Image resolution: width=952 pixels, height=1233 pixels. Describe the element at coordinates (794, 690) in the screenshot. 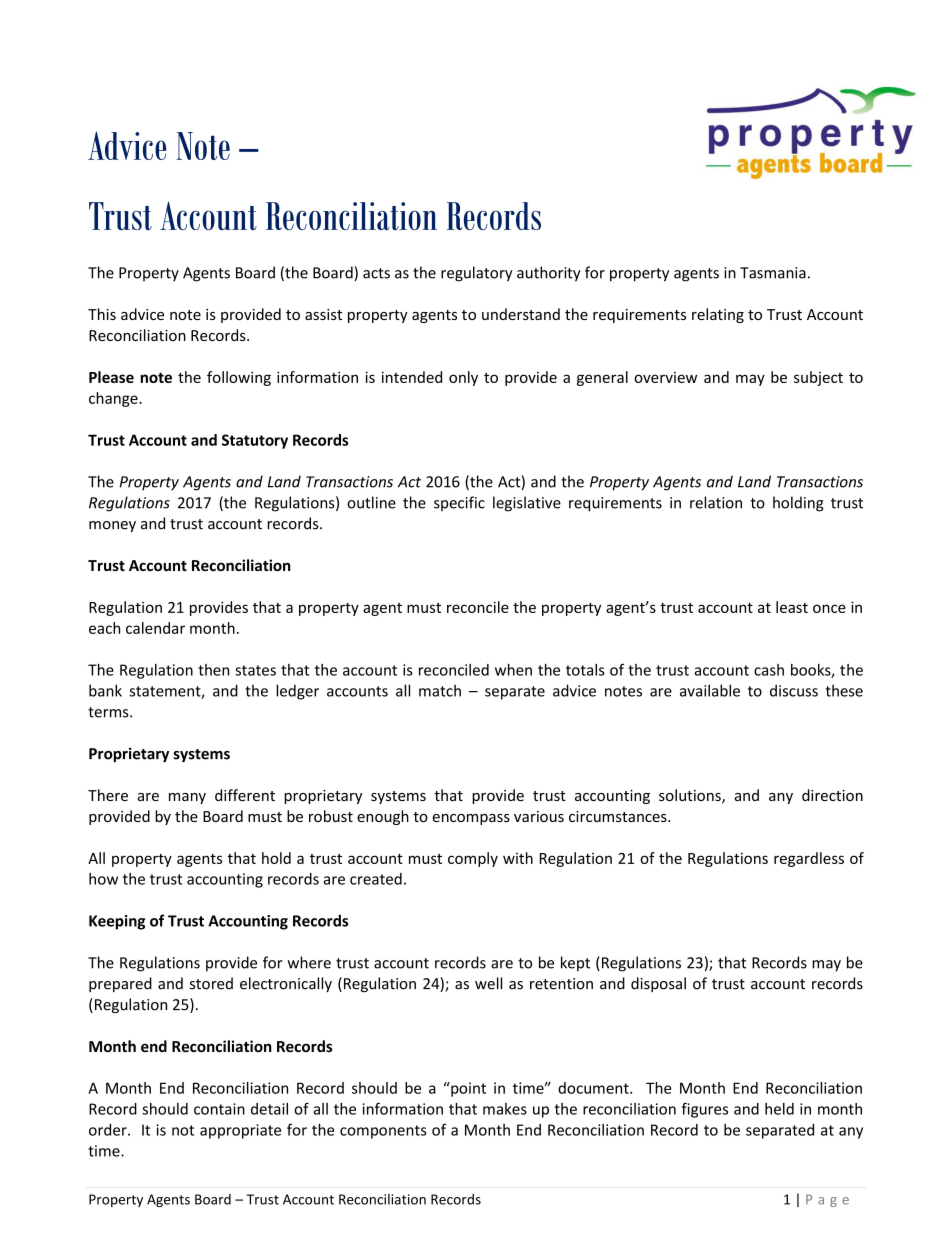

I see `discuss` at that location.
